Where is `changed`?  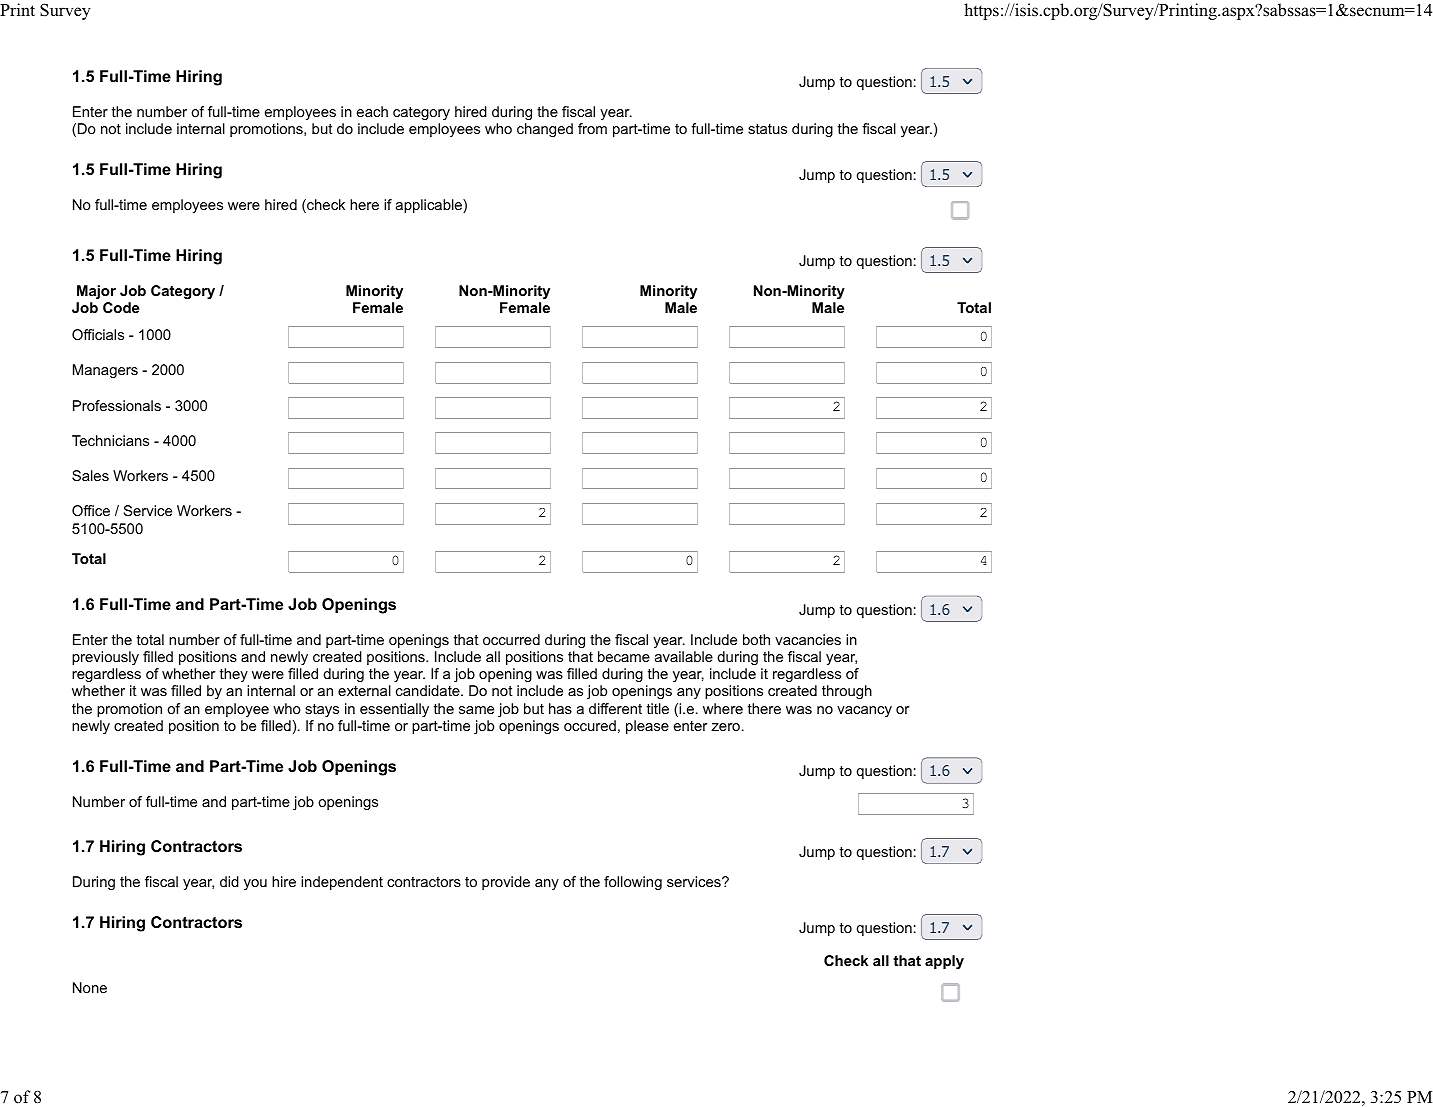
changed is located at coordinates (545, 130).
